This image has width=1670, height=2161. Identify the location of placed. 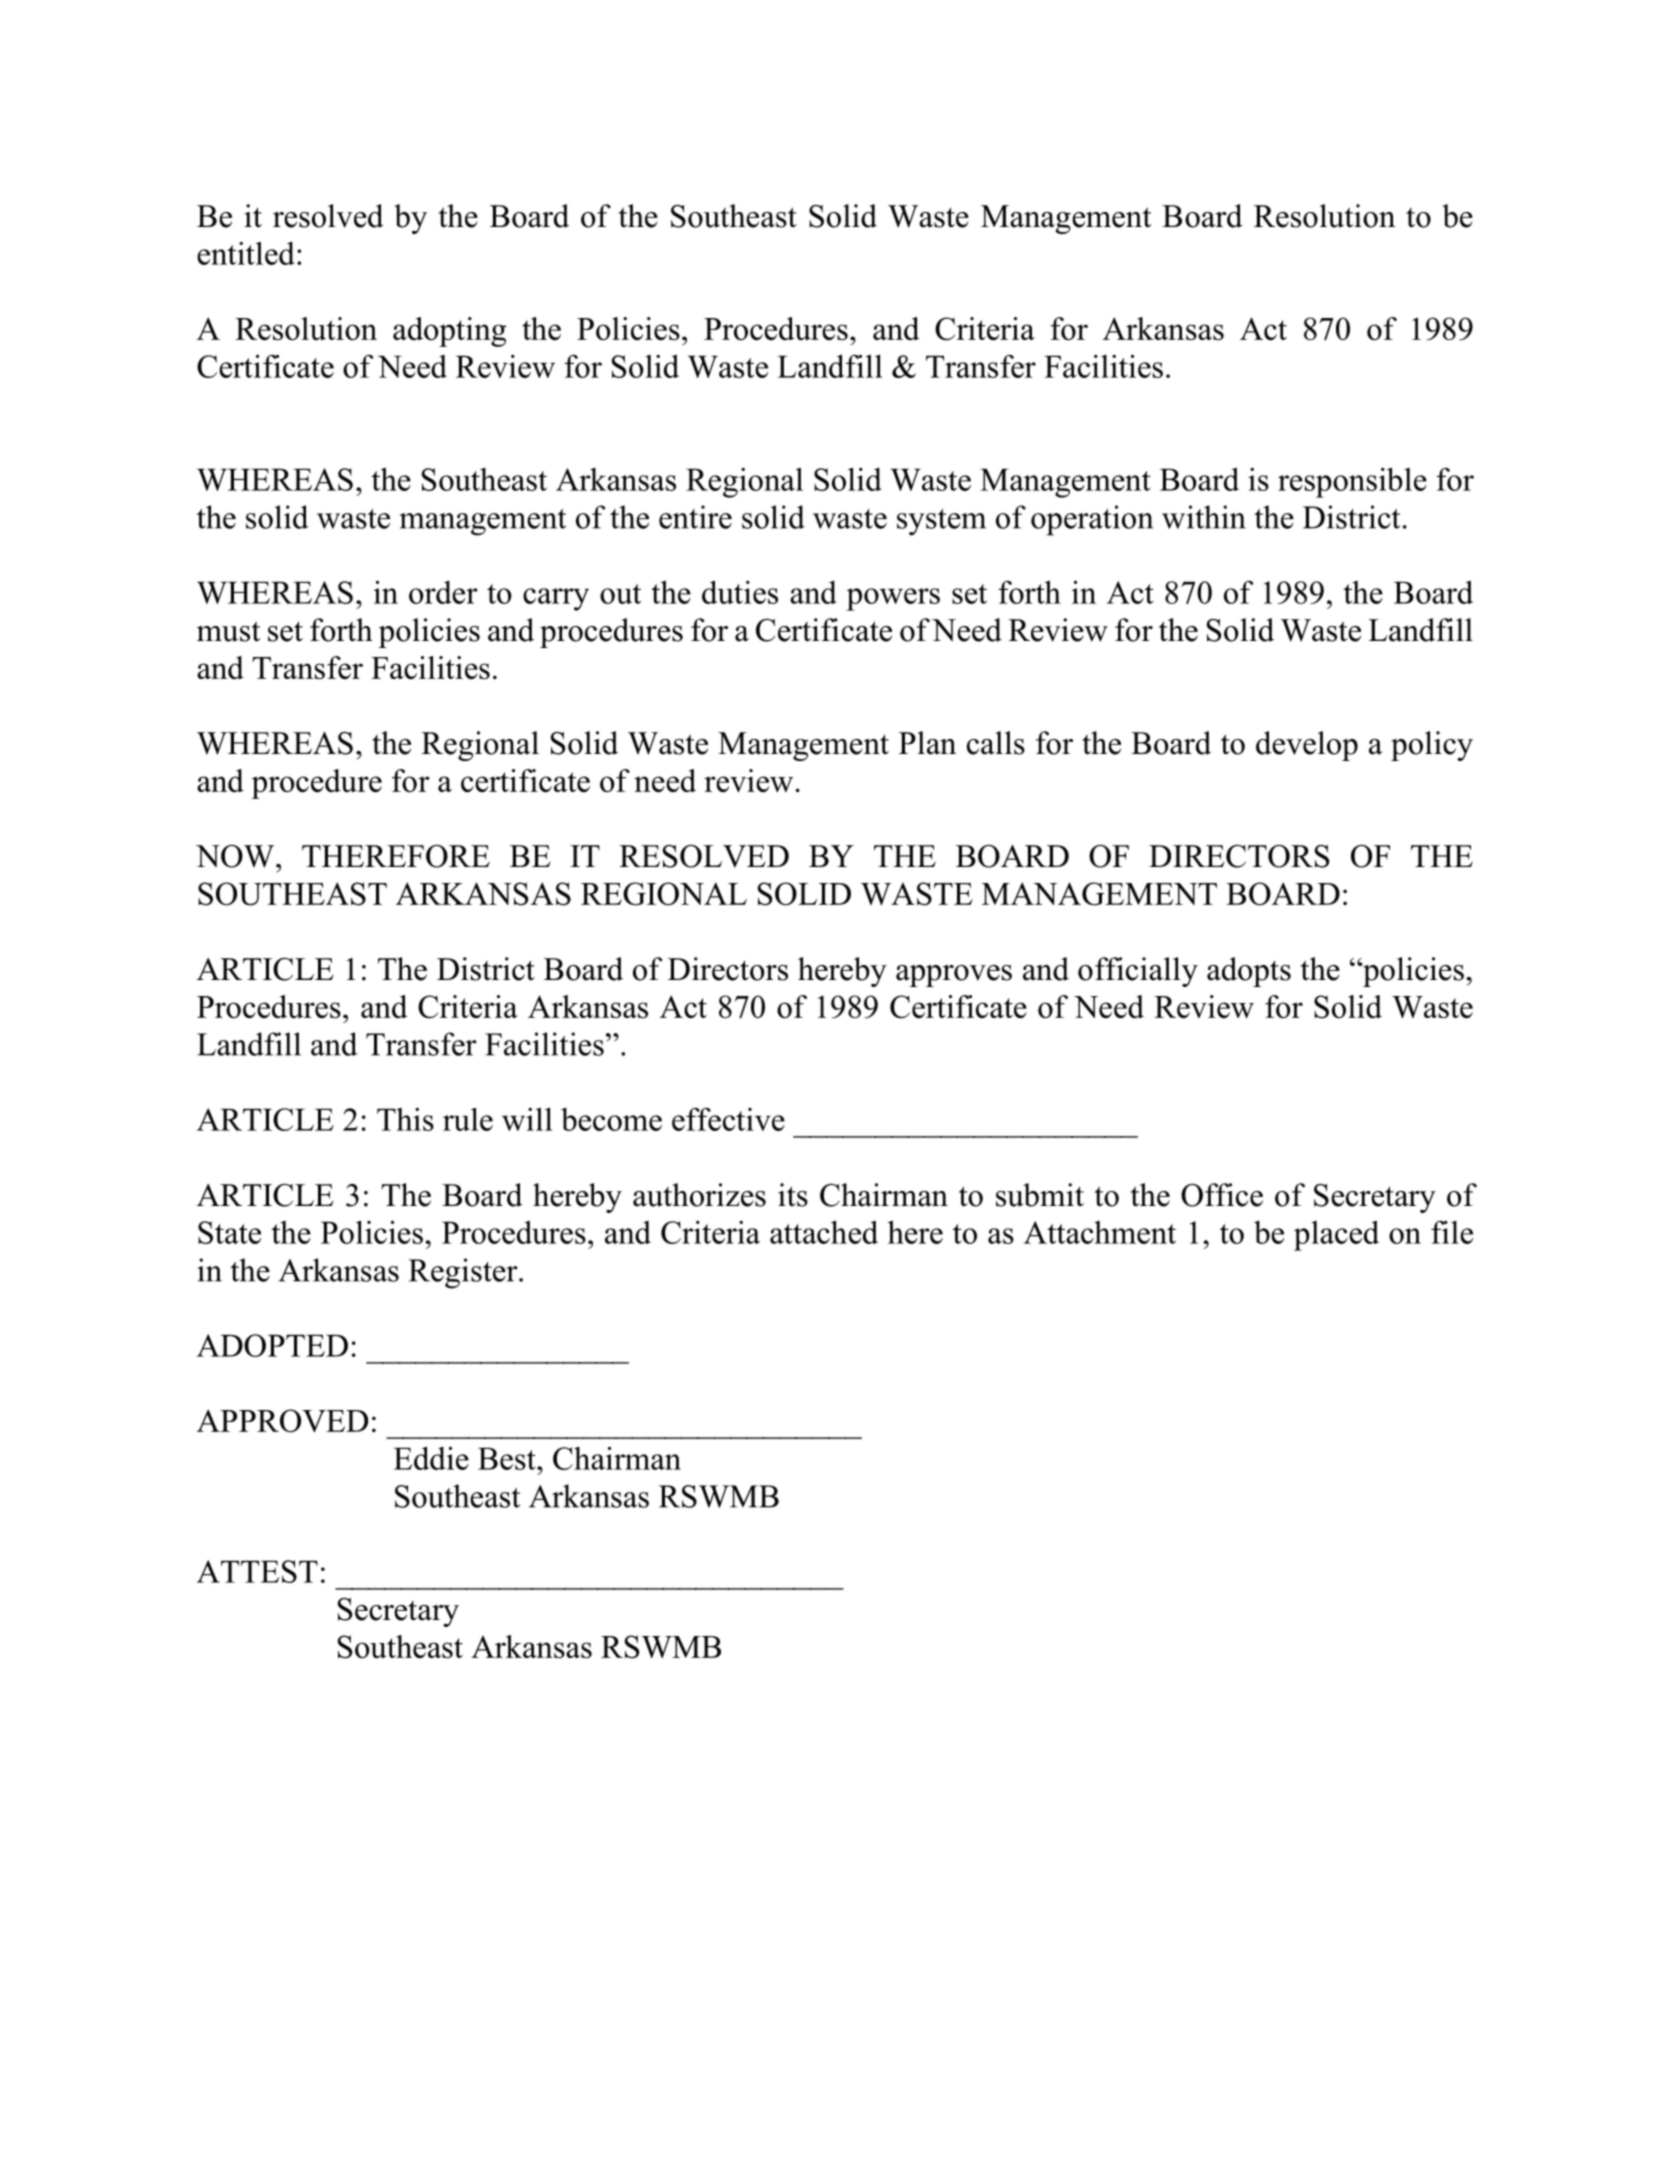
(1336, 1236).
